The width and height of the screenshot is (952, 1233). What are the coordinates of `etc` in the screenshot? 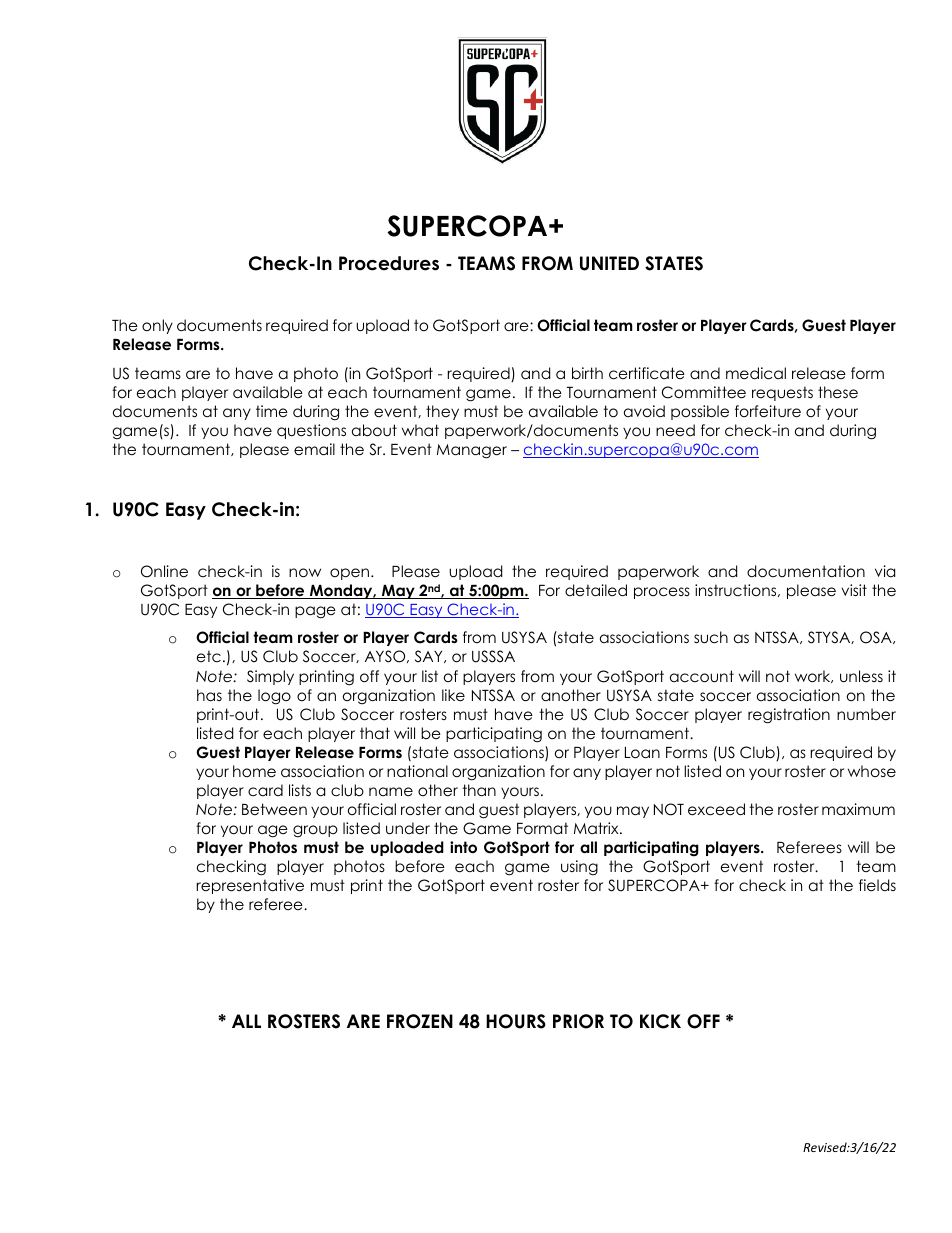 It's located at (209, 656).
